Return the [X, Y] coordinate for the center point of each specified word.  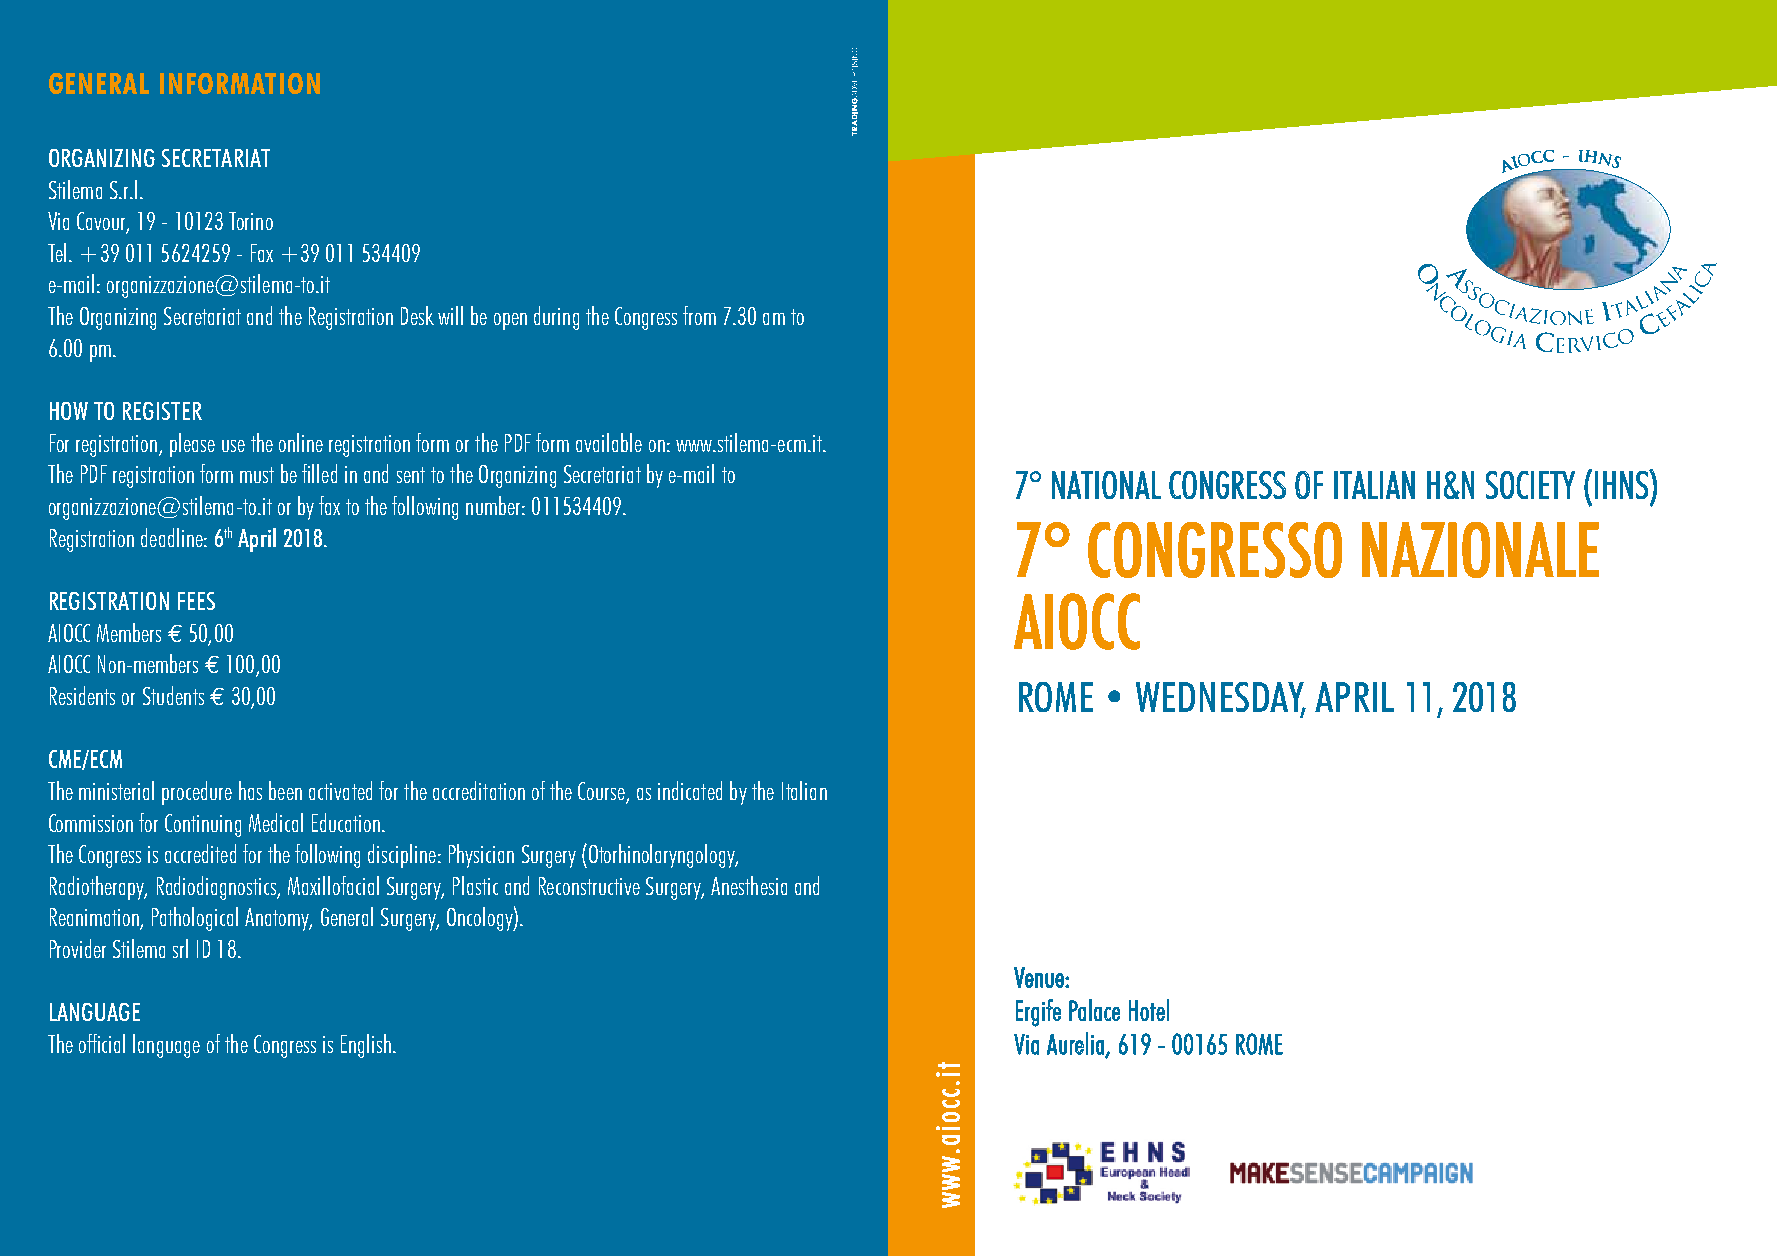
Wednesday [1221, 698]
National [1106, 485]
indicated [690, 790]
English [366, 1046]
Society [1530, 485]
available [609, 442]
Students [173, 695]
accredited [200, 853]
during [556, 318]
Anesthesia [749, 885]
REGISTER [162, 411]
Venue [1040, 977]
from [699, 315]
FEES [196, 601]
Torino [251, 221]
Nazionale [1480, 550]
